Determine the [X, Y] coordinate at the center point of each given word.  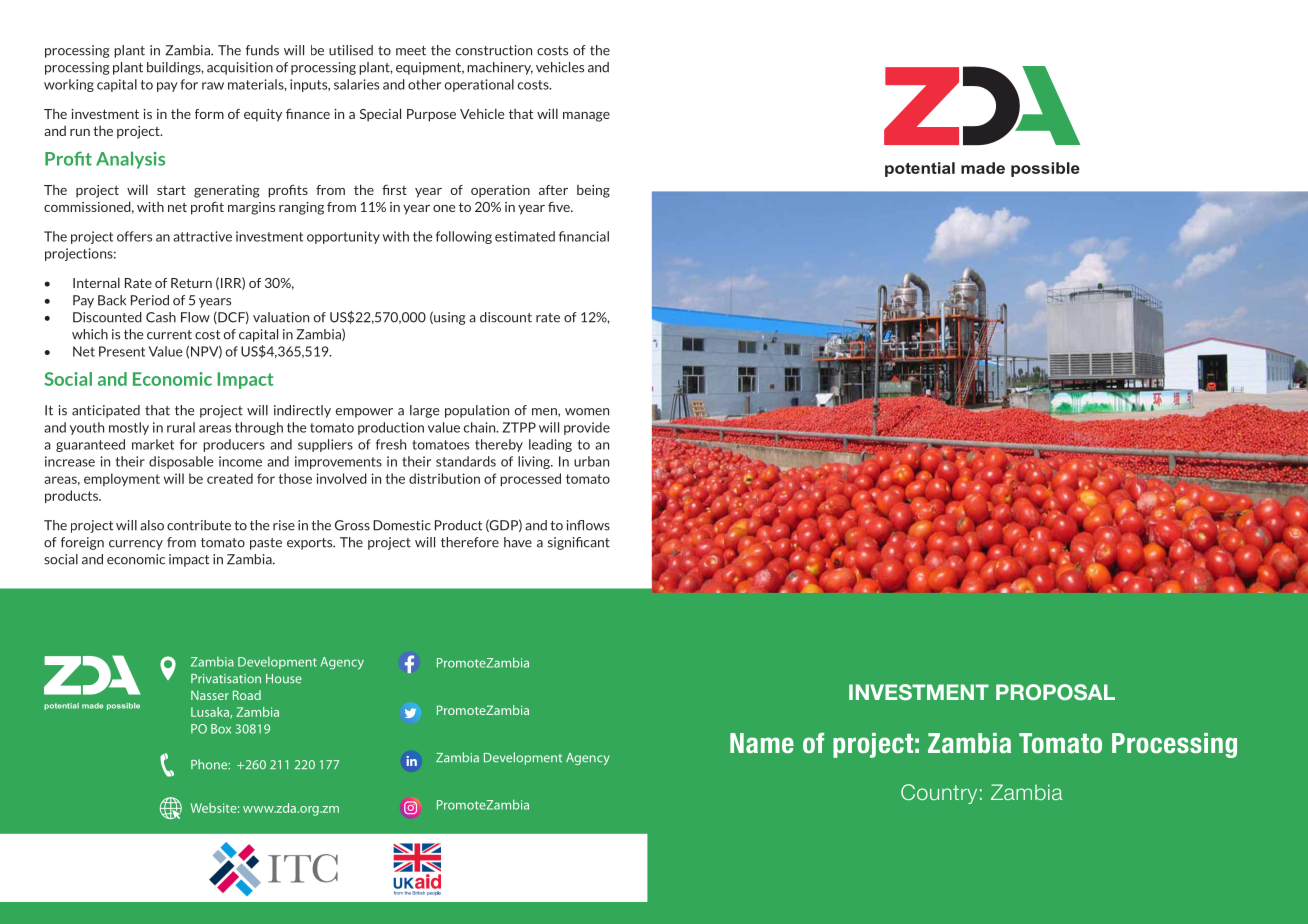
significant [579, 543]
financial [584, 236]
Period [150, 300]
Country [939, 794]
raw [213, 86]
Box [221, 729]
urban [591, 461]
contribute [199, 525]
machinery [500, 68]
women [587, 412]
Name [762, 743]
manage [586, 117]
